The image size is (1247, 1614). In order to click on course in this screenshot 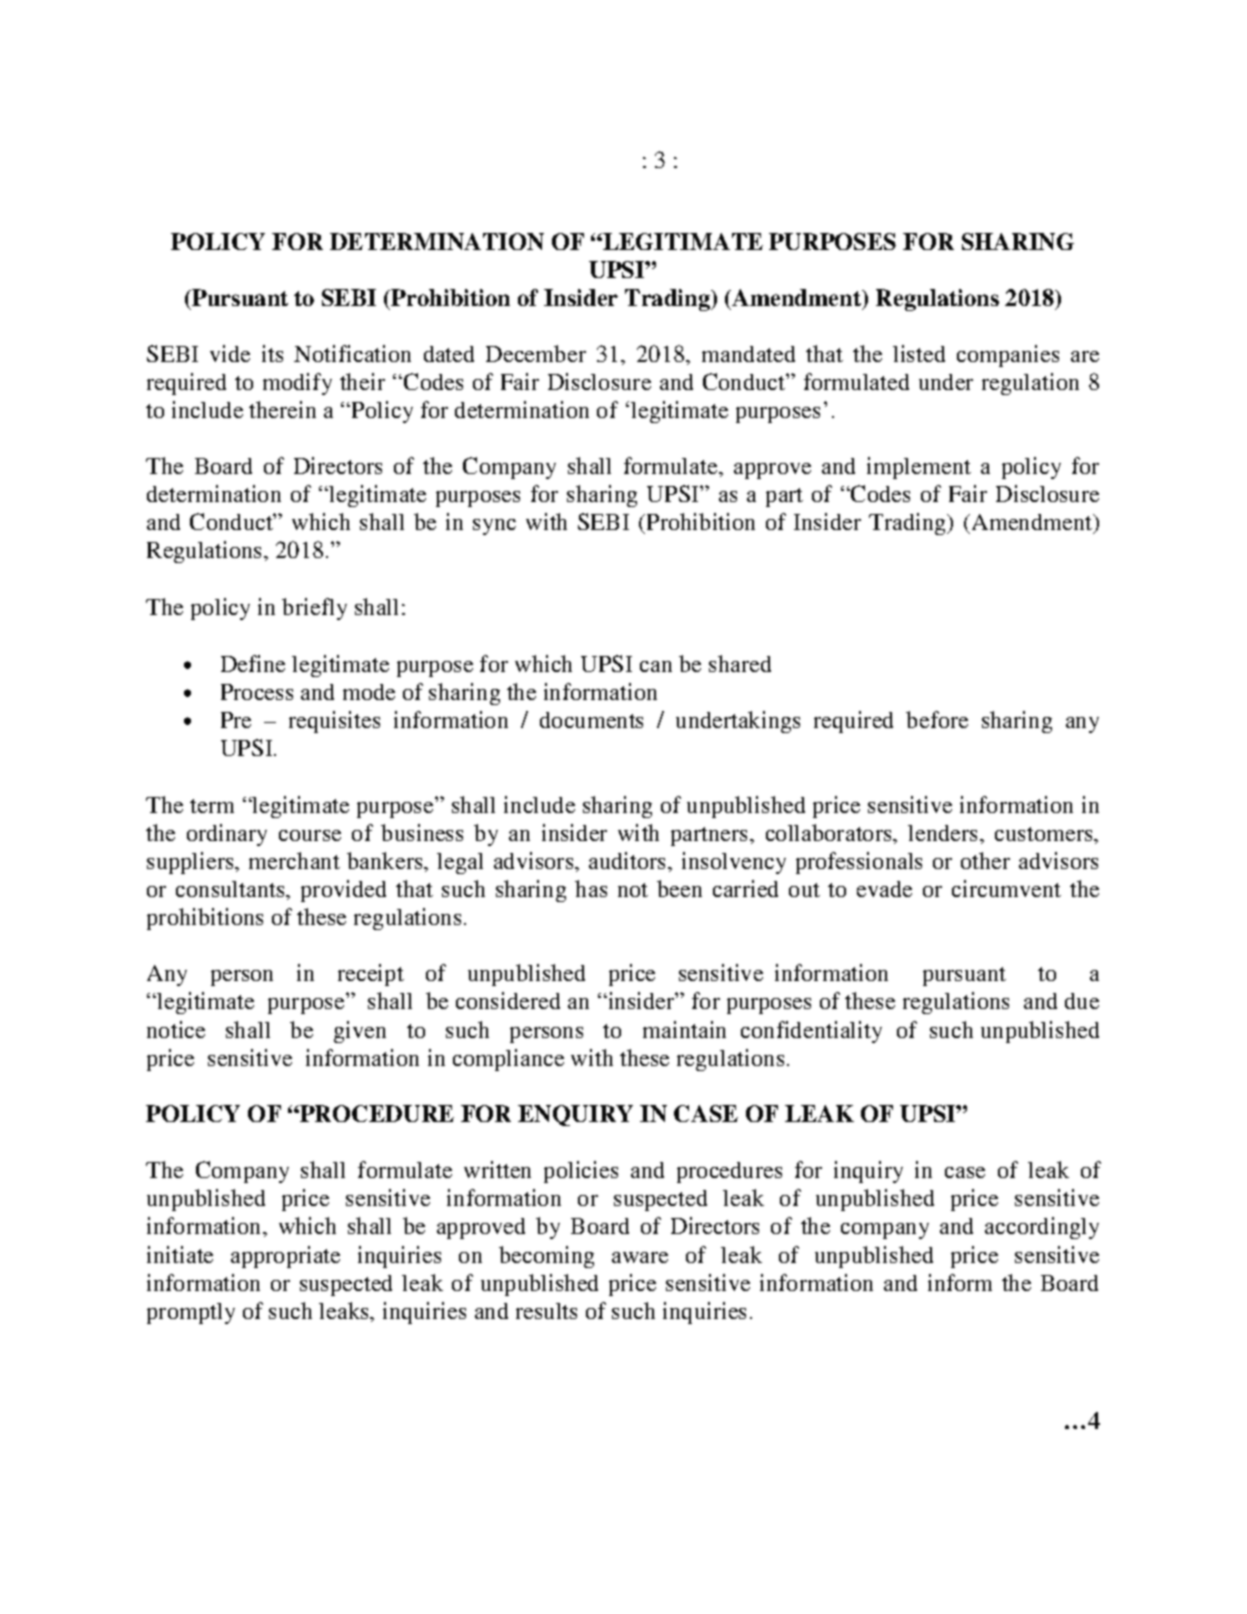, I will do `click(310, 835)`.
